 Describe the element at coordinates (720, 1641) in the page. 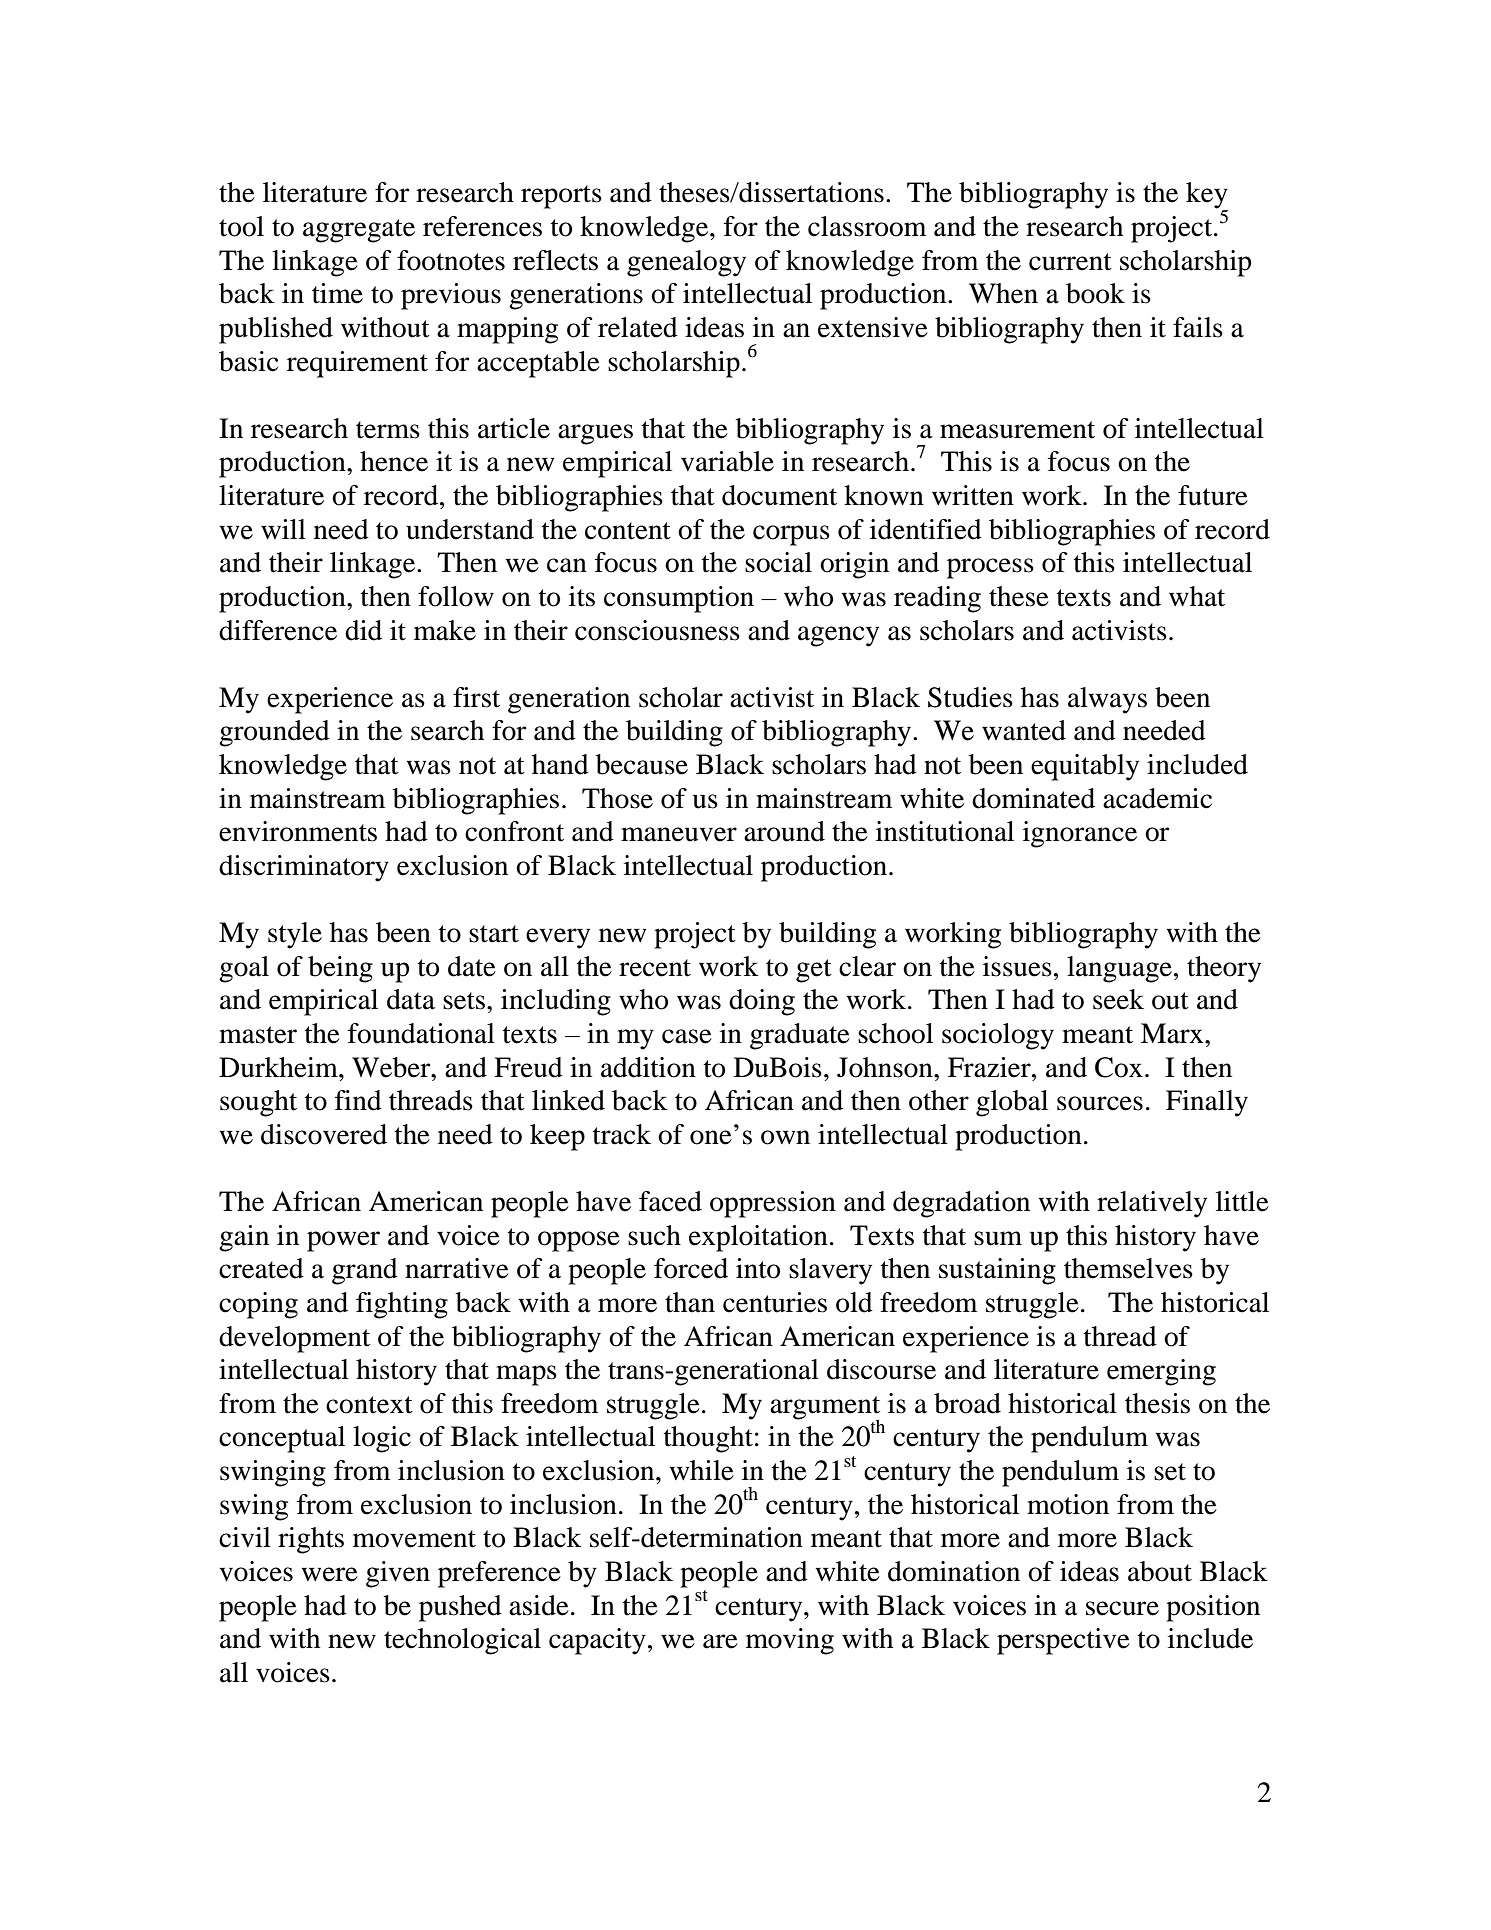

I see `are` at that location.
